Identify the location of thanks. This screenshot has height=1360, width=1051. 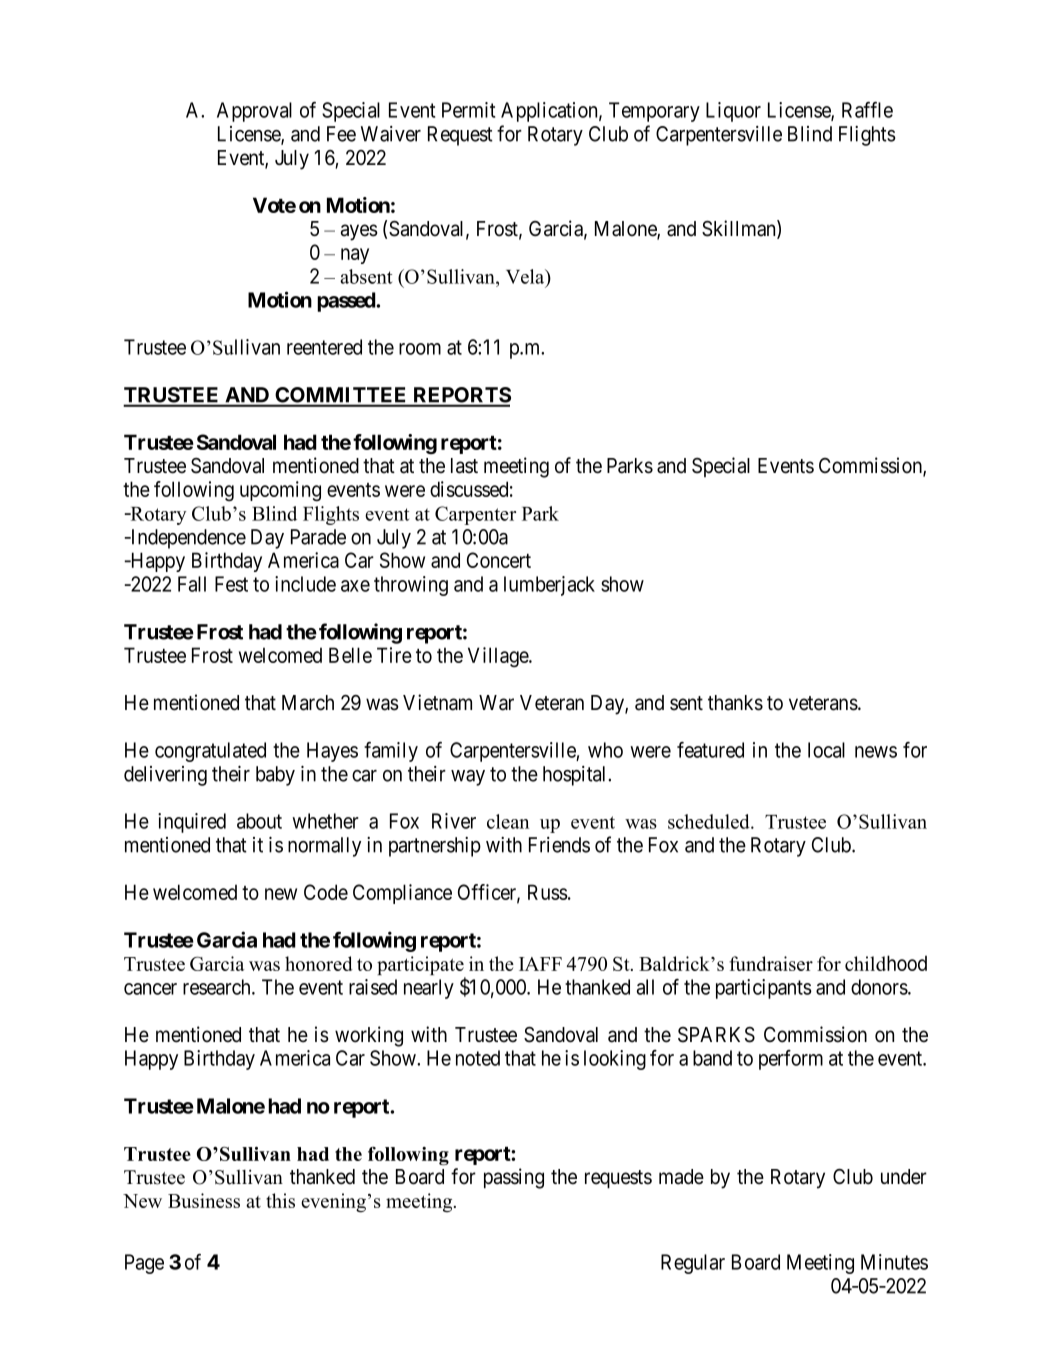
(735, 703).
